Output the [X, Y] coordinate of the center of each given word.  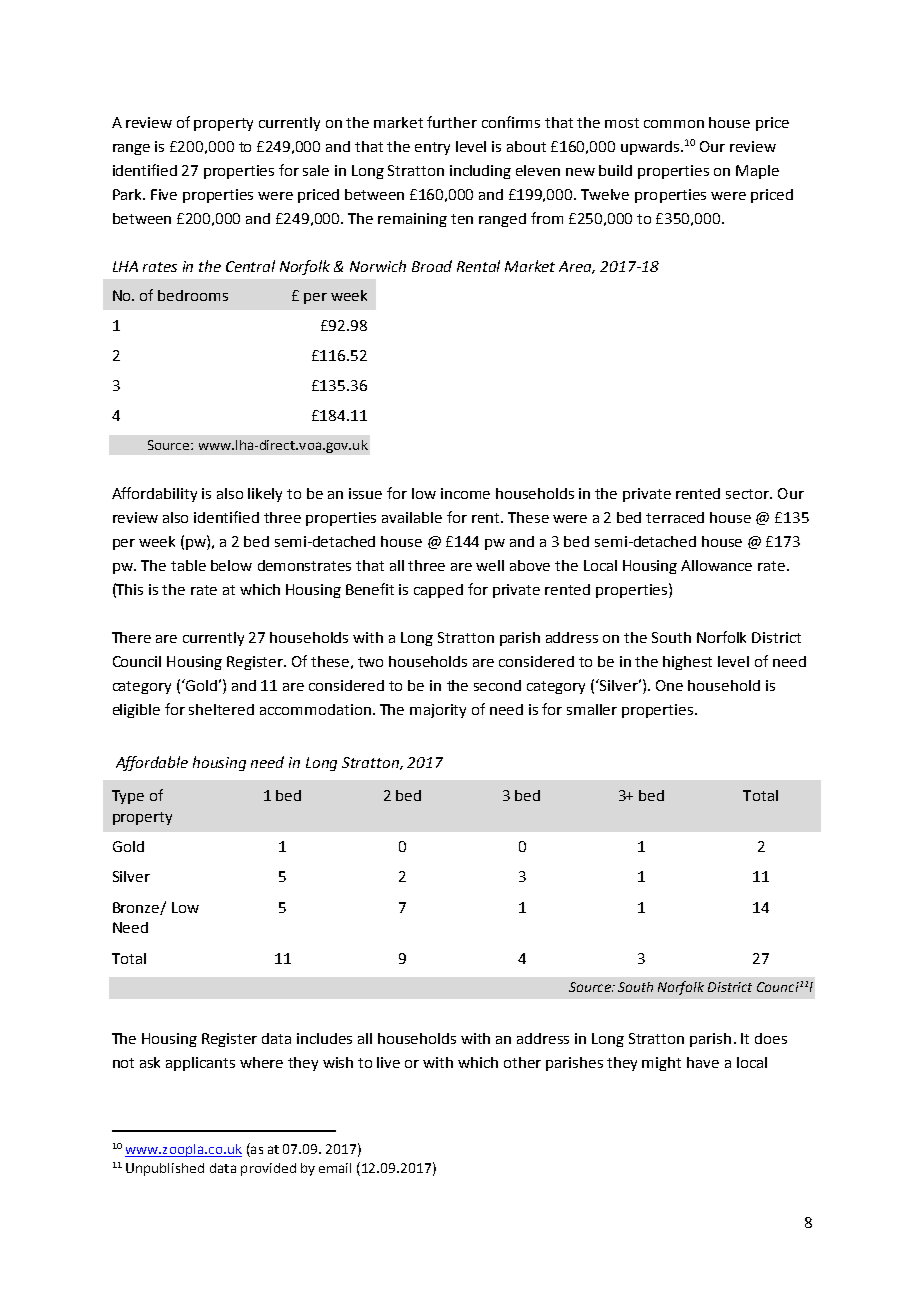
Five [164, 194]
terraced [675, 517]
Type [128, 797]
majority [438, 711]
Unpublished [165, 1169]
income [465, 493]
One [669, 685]
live [388, 1062]
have [703, 1062]
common [674, 124]
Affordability [154, 494]
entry [432, 148]
